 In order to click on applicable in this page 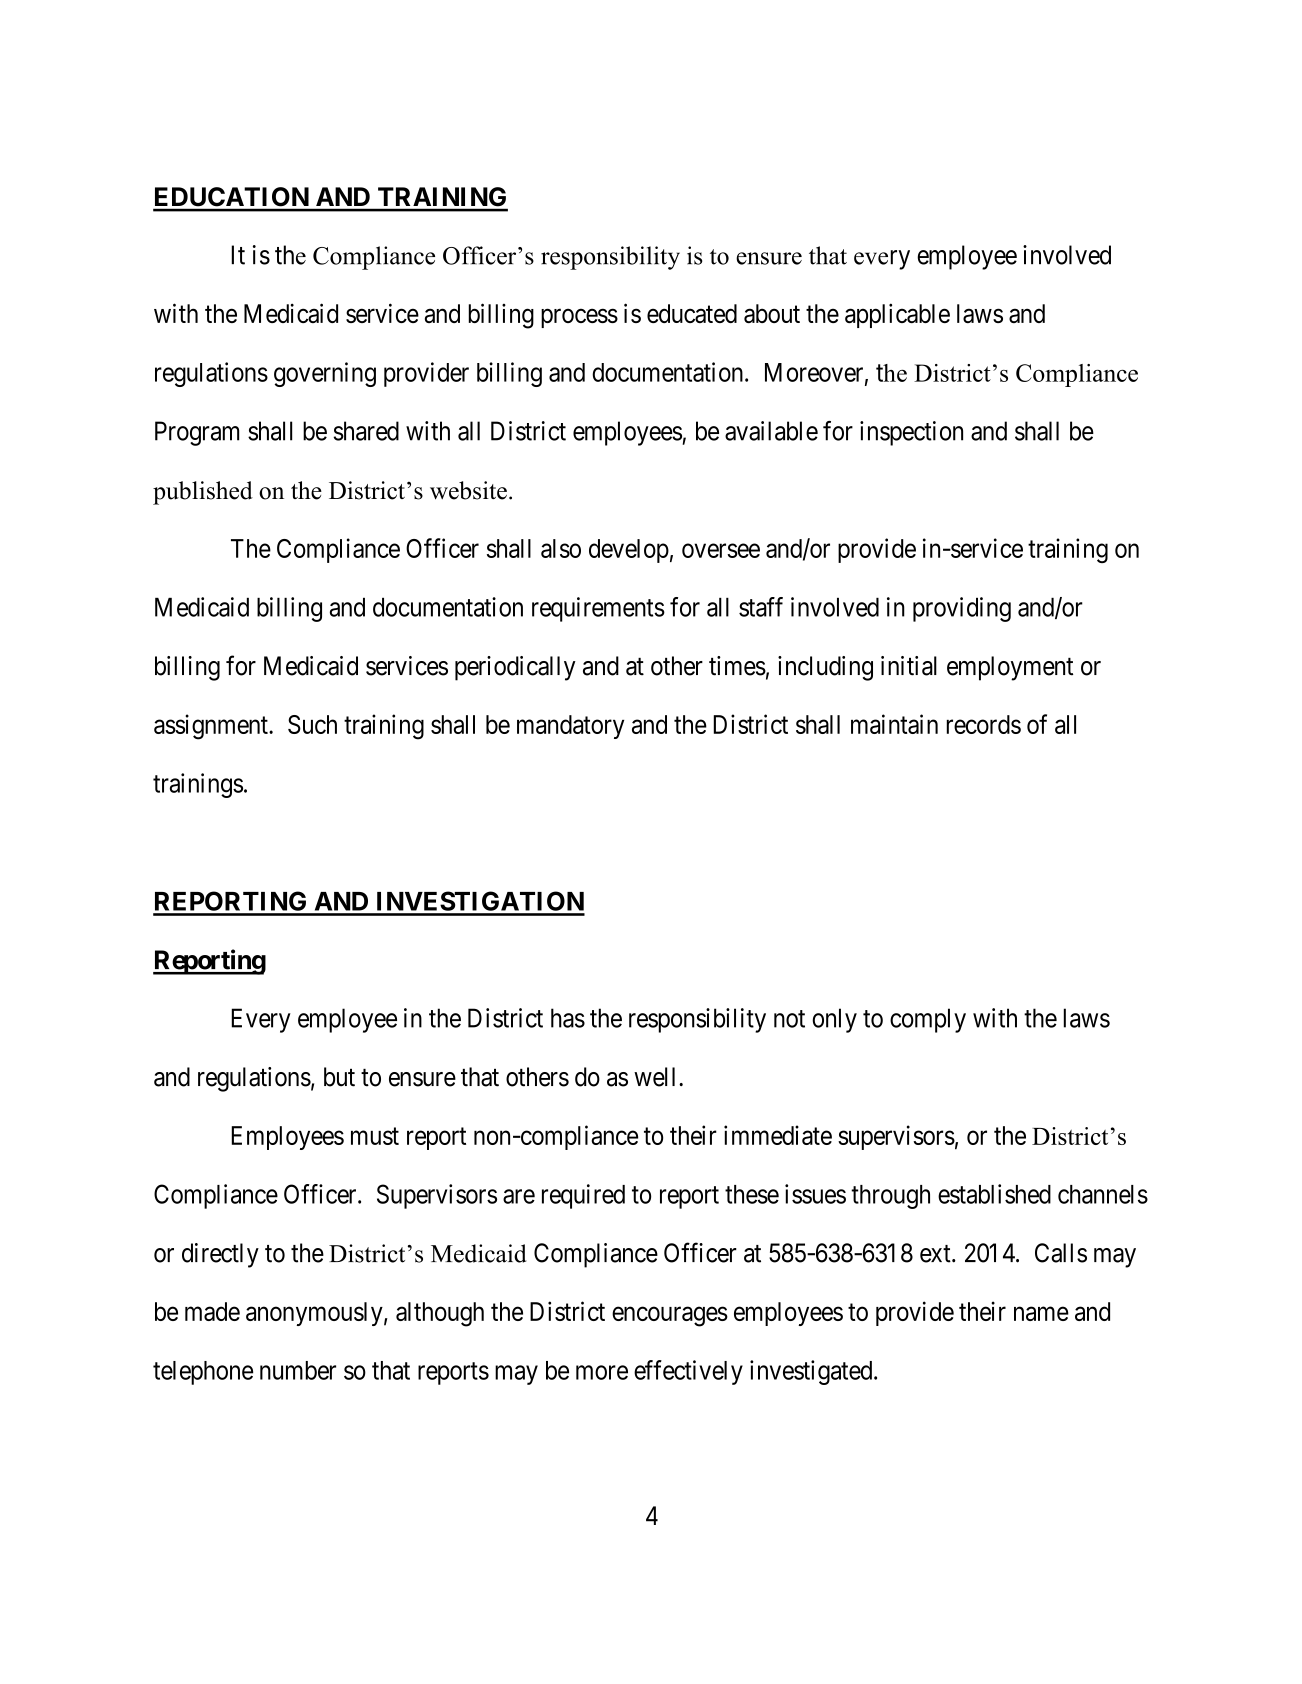, I will do `click(897, 315)`.
